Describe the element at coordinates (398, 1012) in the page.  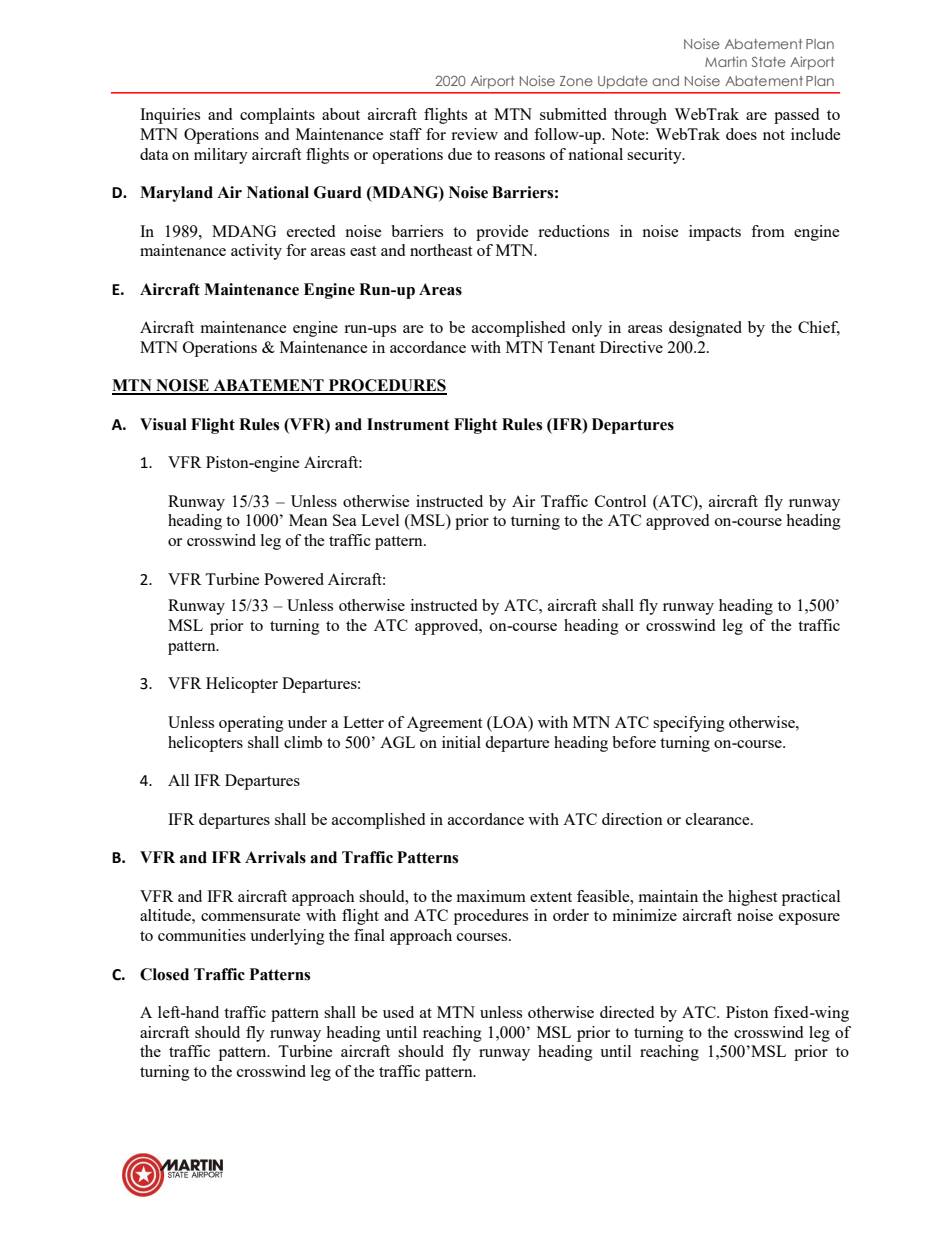
I see `used` at that location.
